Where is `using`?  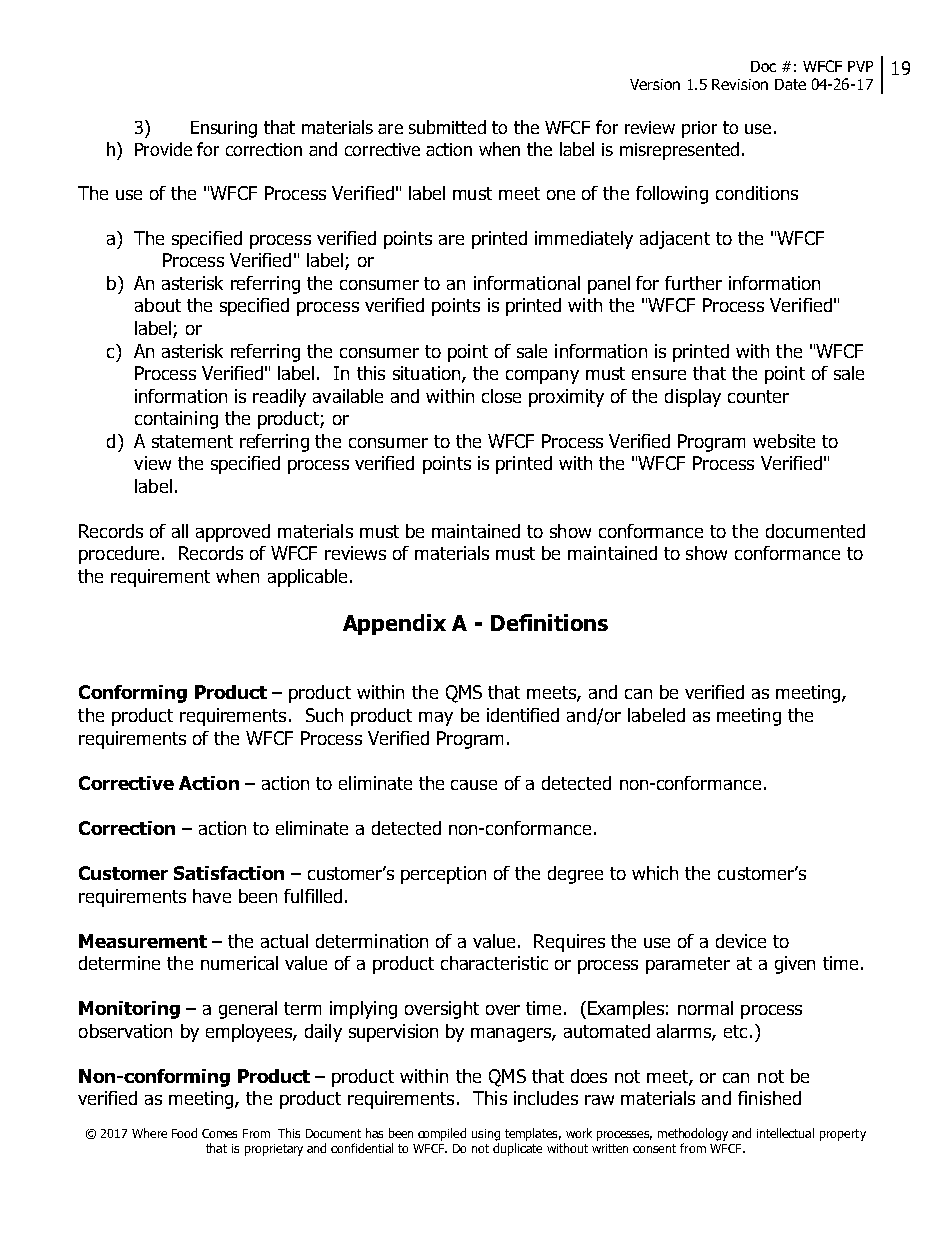 using is located at coordinates (486, 1135).
